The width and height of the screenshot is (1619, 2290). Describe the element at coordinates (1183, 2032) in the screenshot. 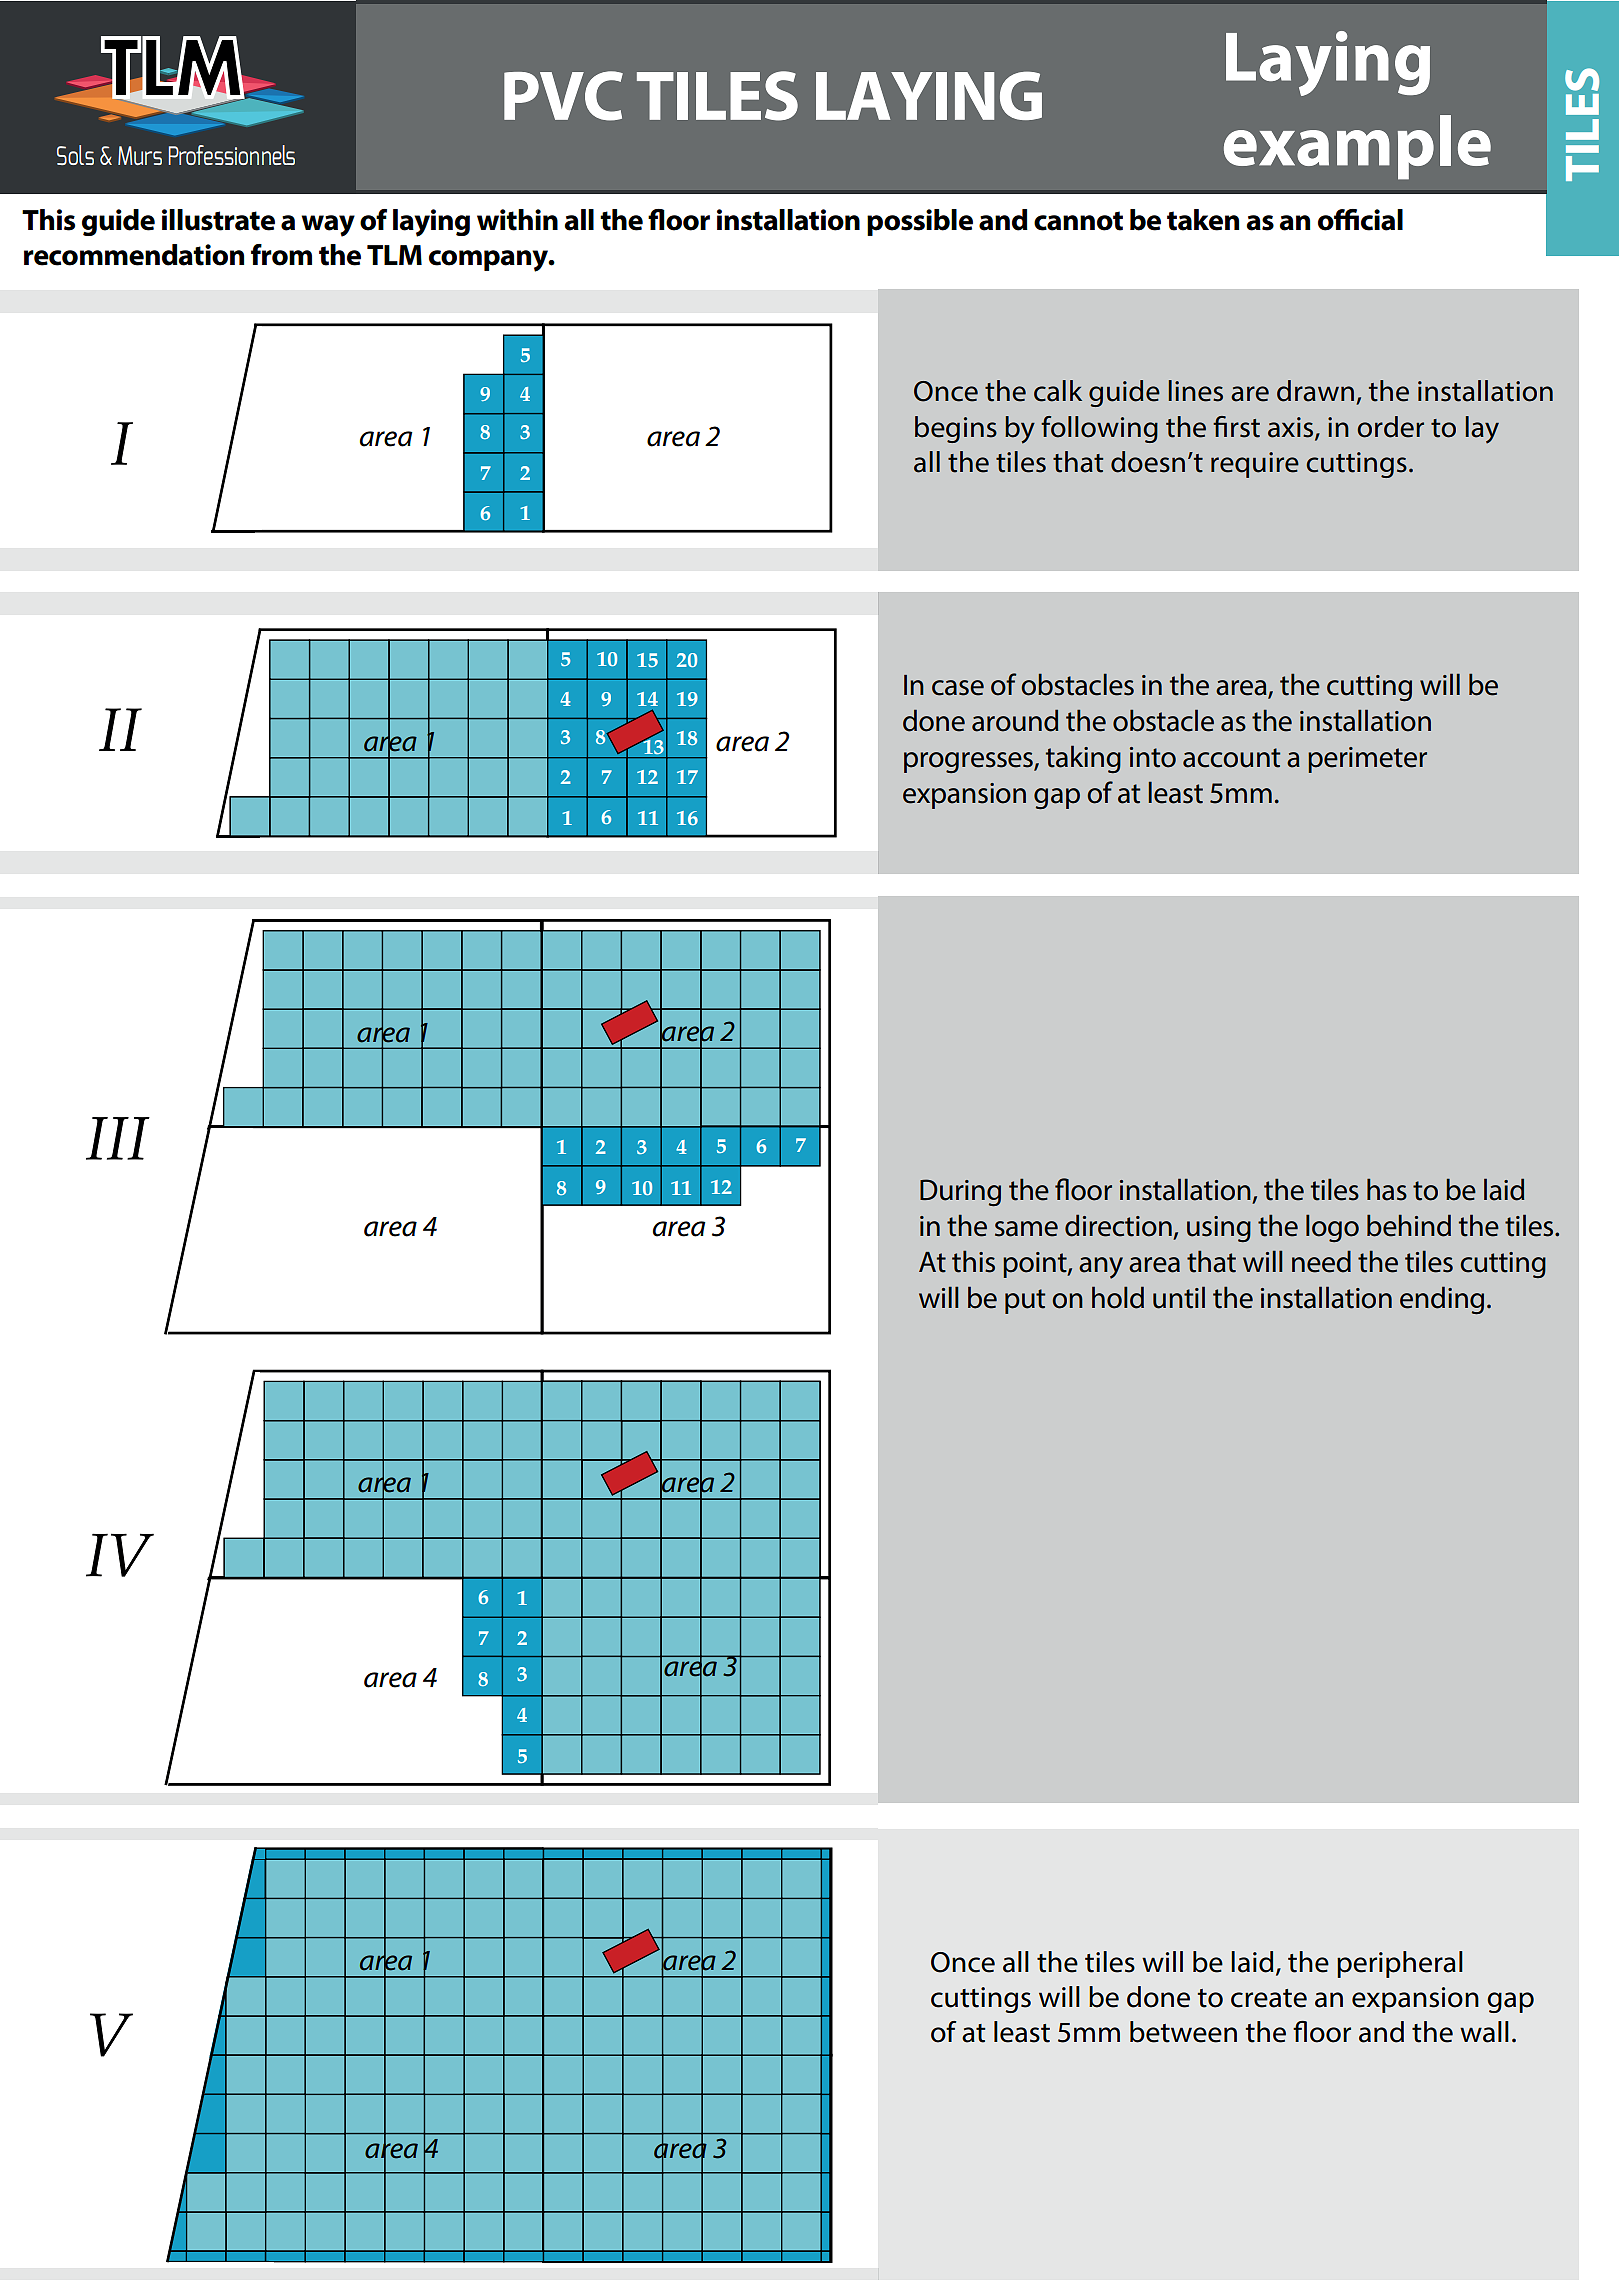

I see `between` at that location.
